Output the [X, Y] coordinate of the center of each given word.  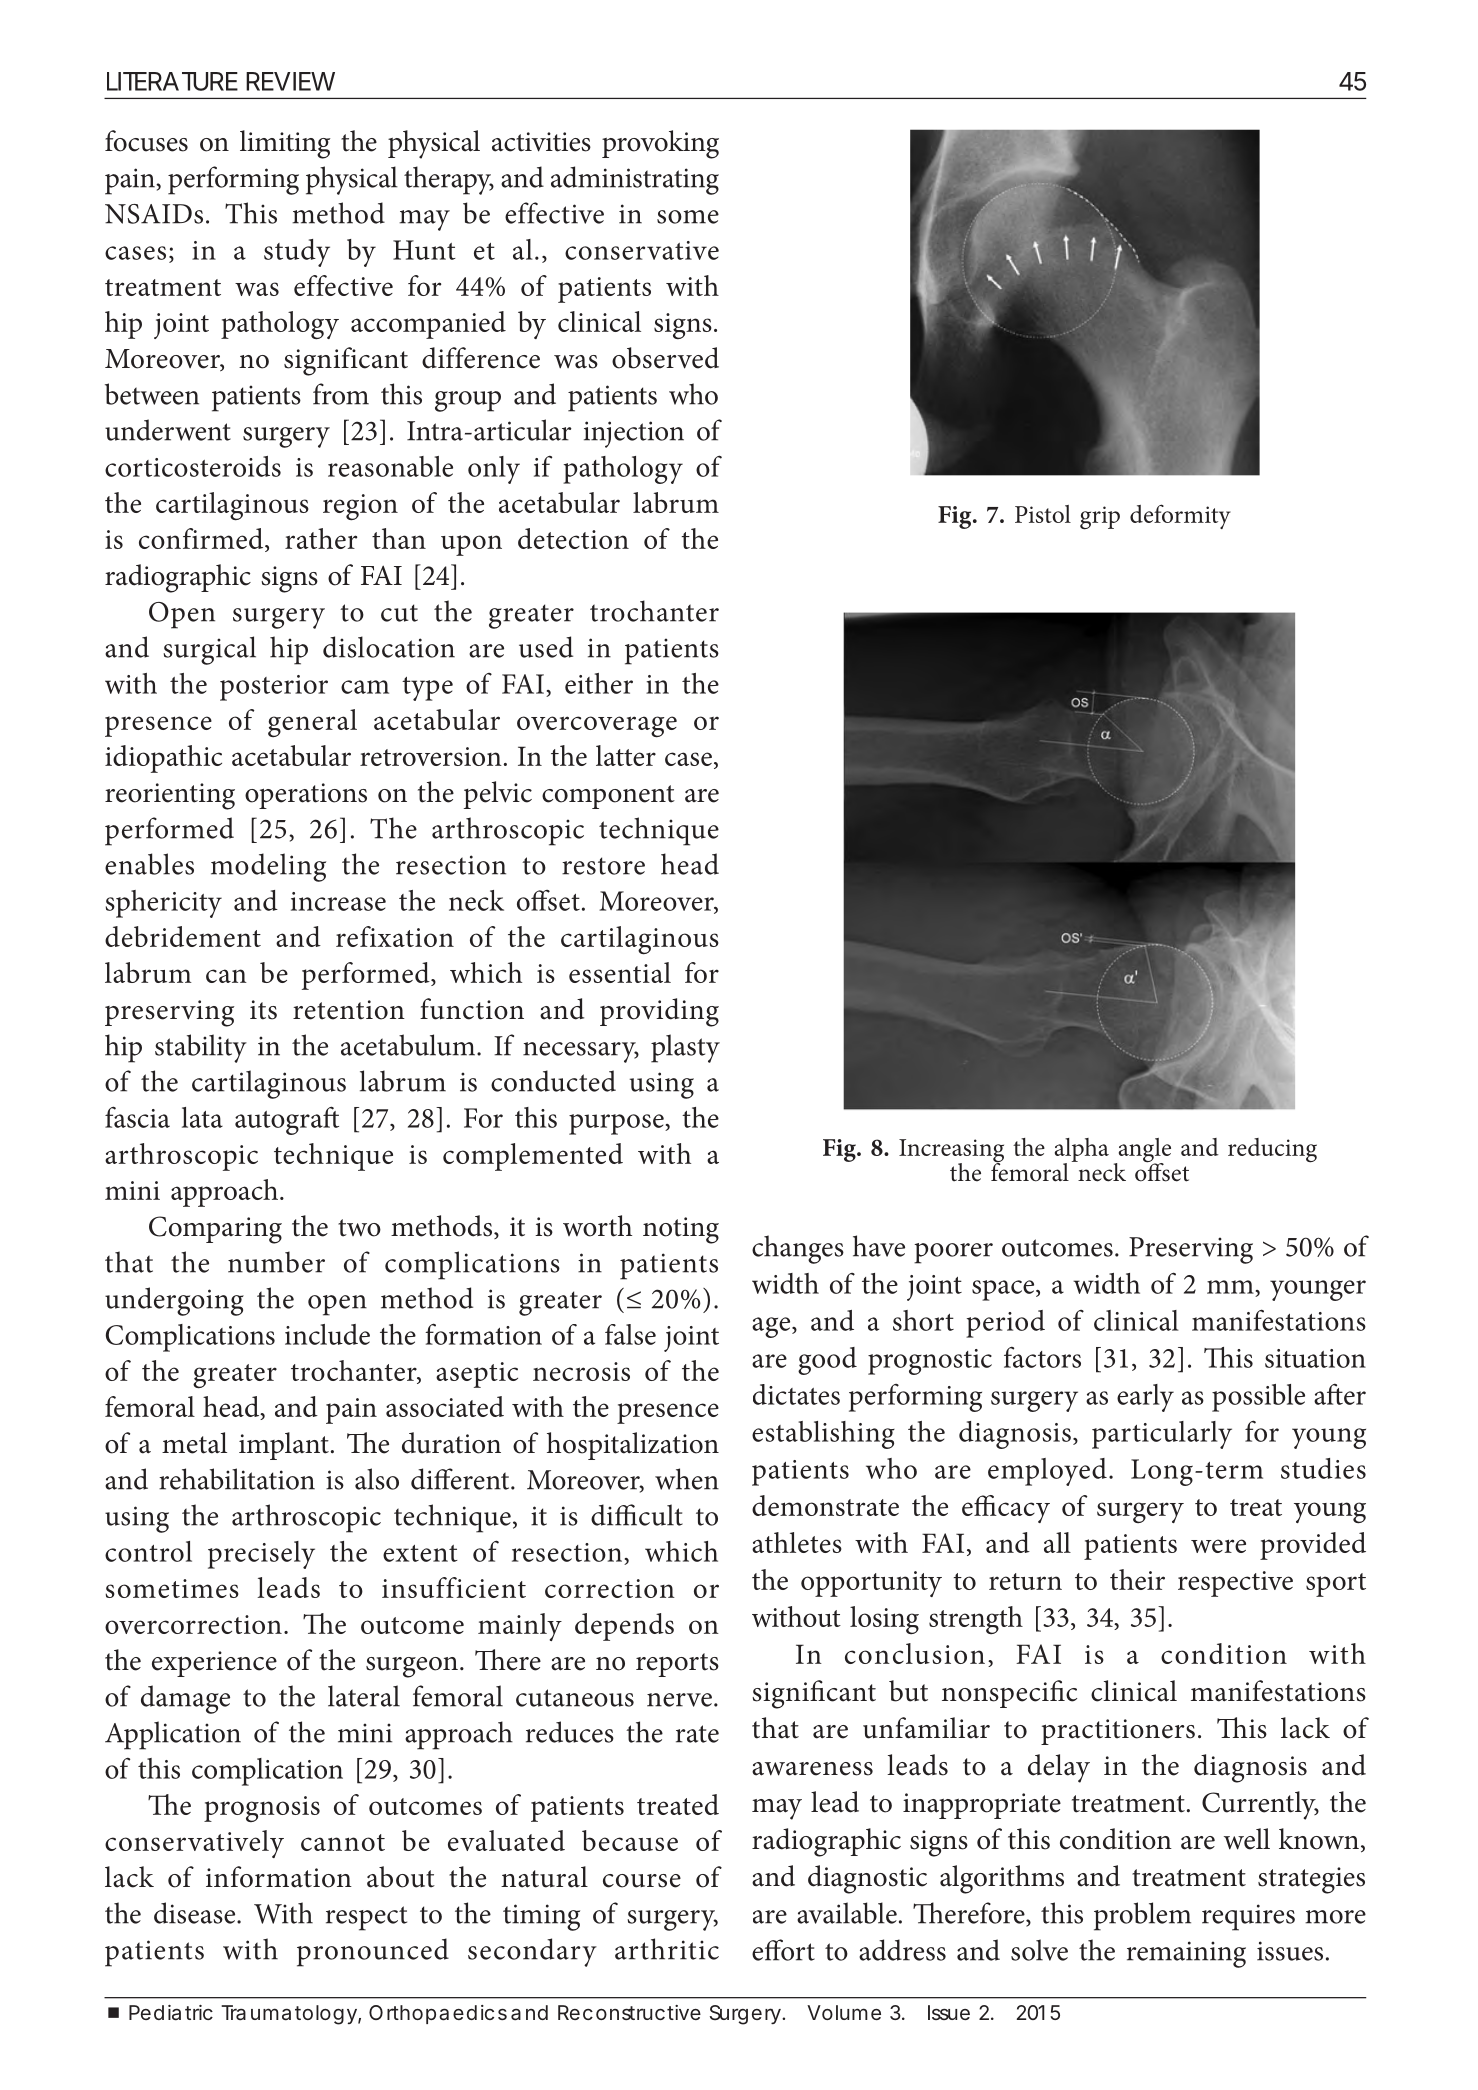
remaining [1186, 1954]
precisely [261, 1555]
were [1218, 1546]
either [599, 683]
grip [1100, 518]
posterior [274, 688]
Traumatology [291, 2015]
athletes [797, 1542]
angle [1143, 1151]
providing [659, 1012]
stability [201, 1048]
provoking [660, 144]
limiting [285, 144]
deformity [1180, 516]
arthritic [667, 1949]
